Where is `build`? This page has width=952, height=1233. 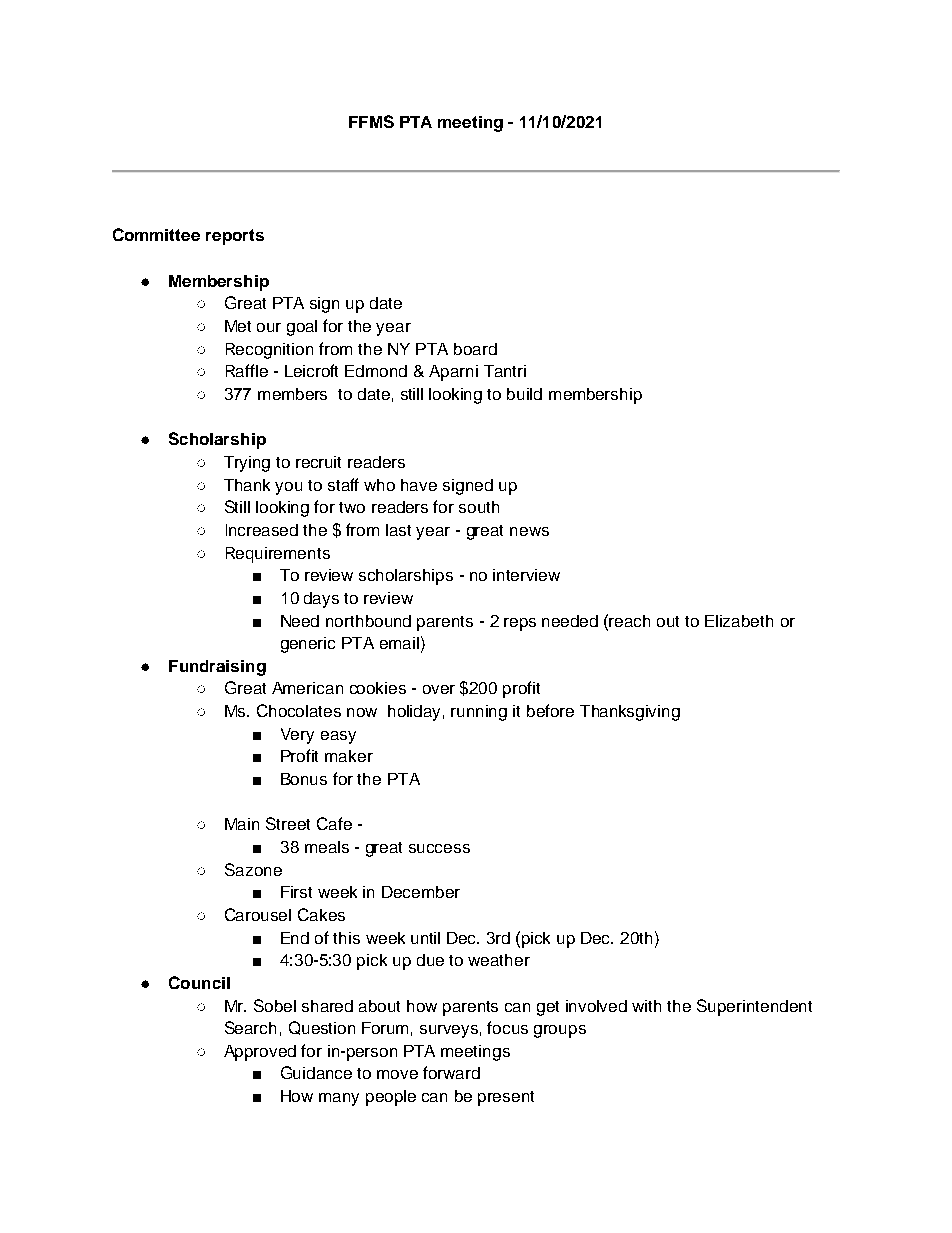 build is located at coordinates (524, 394).
